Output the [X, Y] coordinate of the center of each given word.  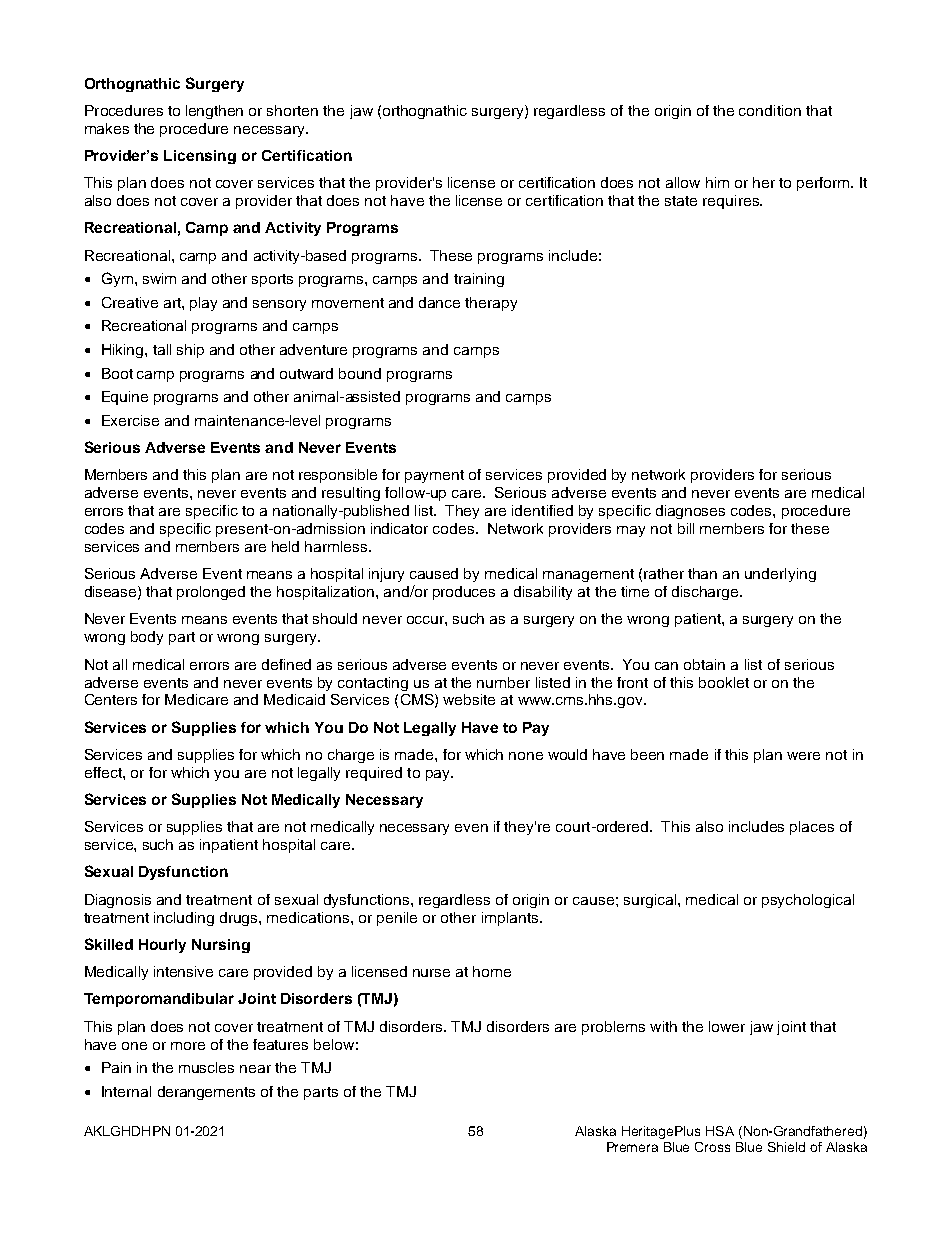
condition [770, 110]
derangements [206, 1093]
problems [613, 1028]
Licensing [200, 157]
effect [104, 772]
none [526, 756]
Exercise [130, 420]
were [803, 756]
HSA [720, 1131]
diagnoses [690, 512]
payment [434, 476]
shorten [292, 110]
